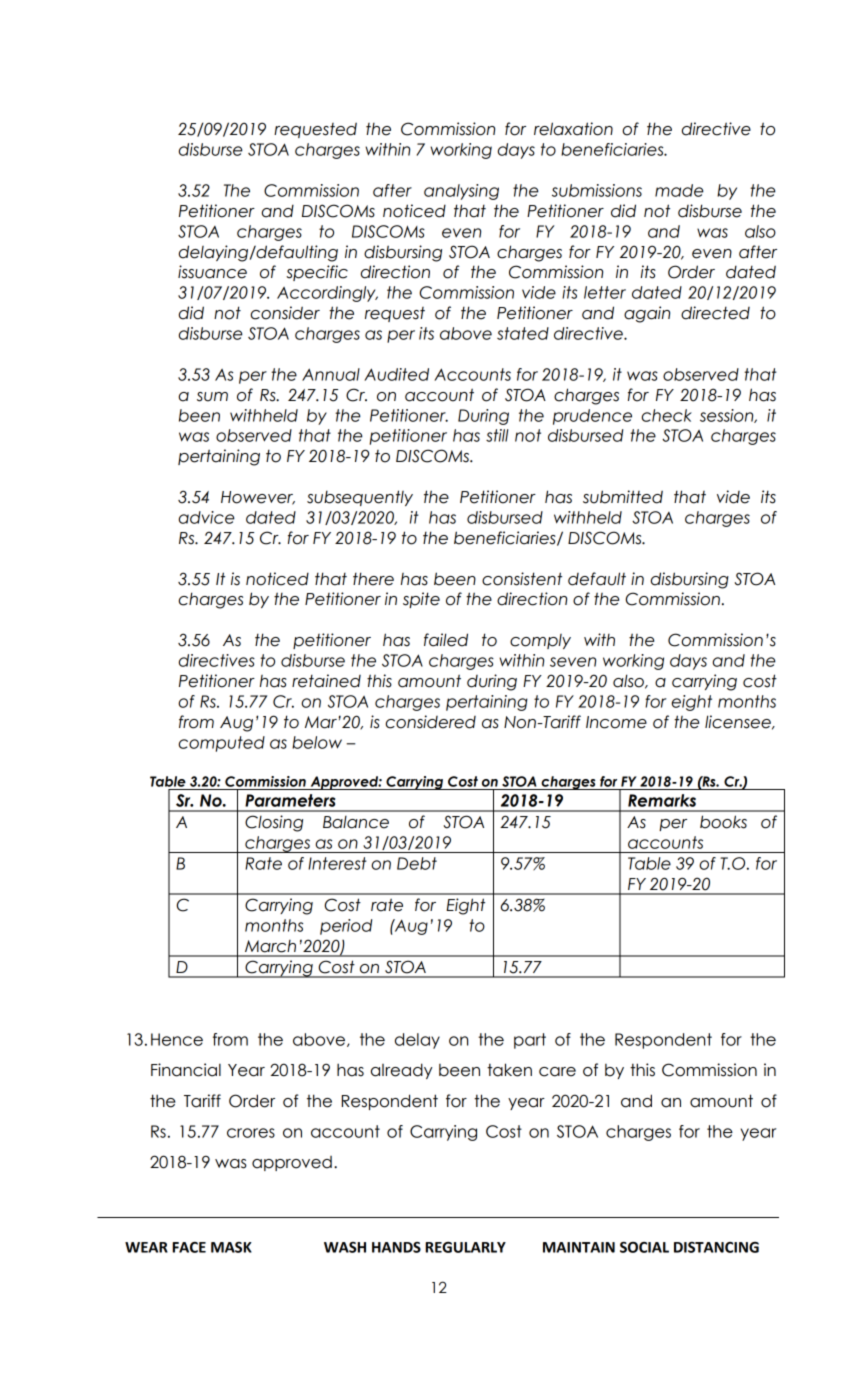 The height and width of the screenshot is (1400, 849). Describe the element at coordinates (222, 744) in the screenshot. I see `computed` at that location.
